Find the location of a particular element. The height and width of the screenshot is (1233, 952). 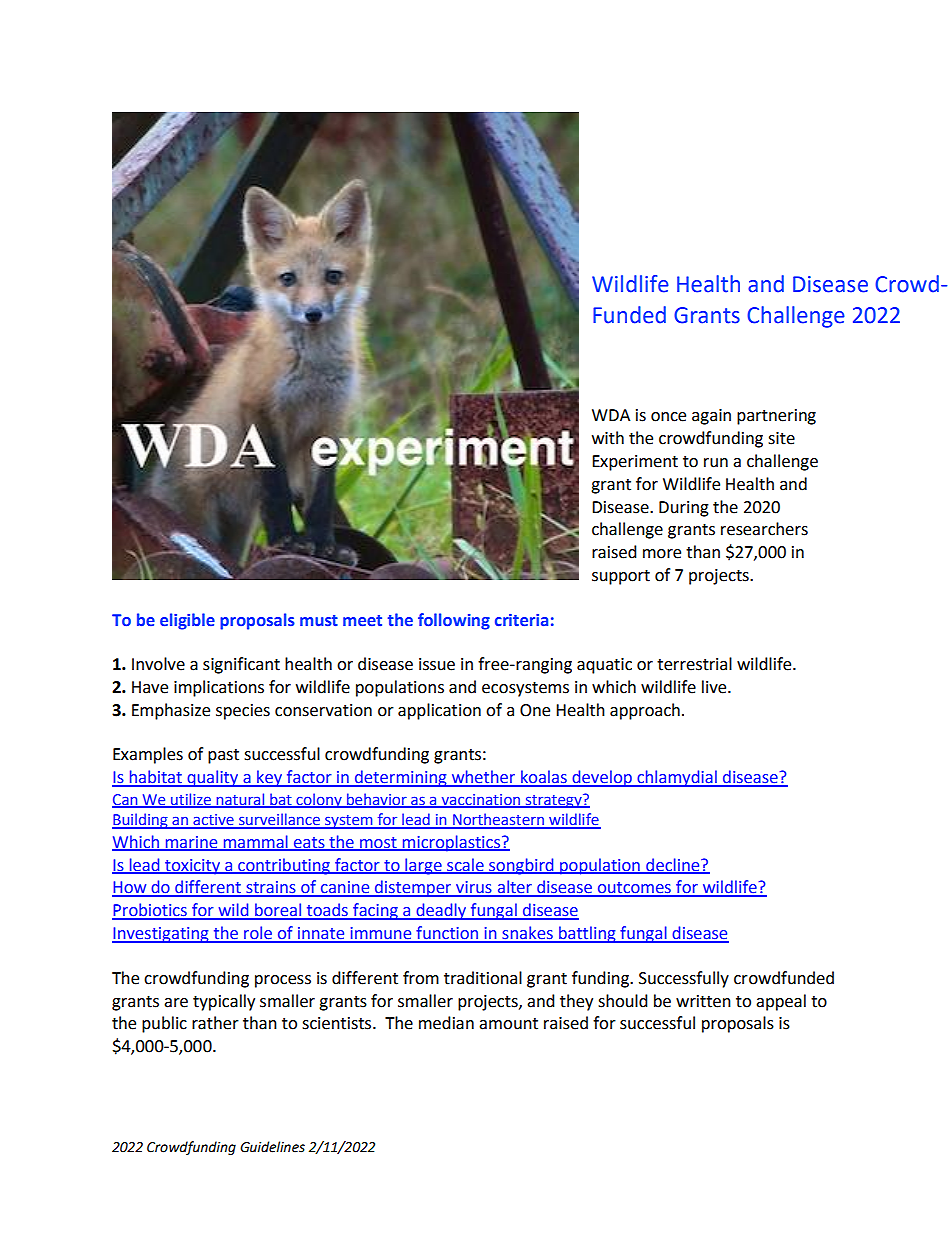

quality is located at coordinates (212, 778).
